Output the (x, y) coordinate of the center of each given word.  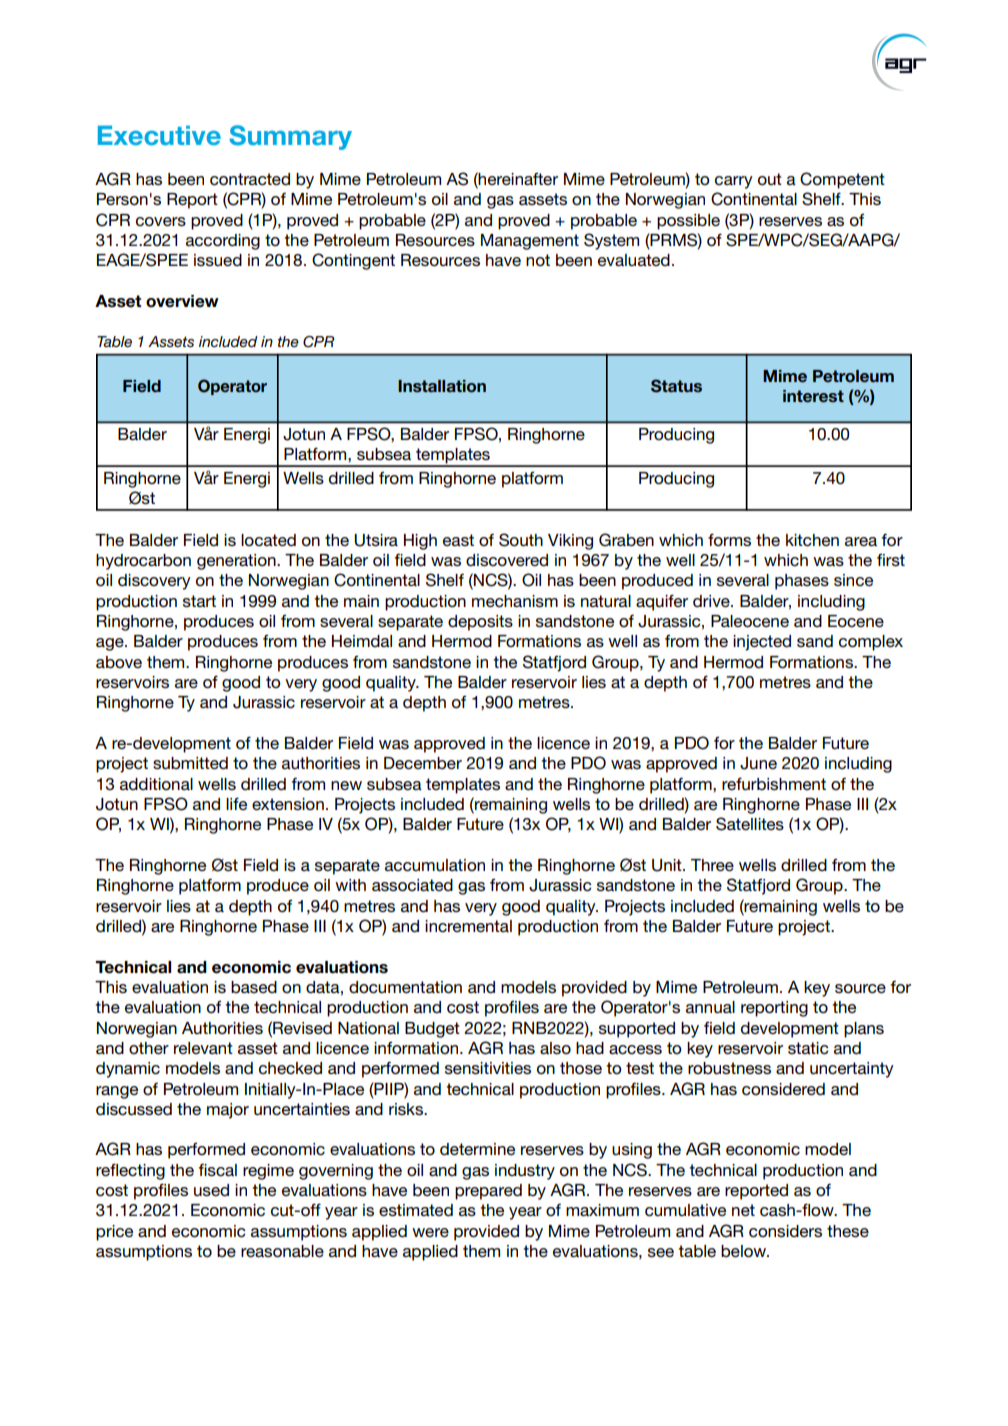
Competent (842, 180)
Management (530, 242)
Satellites (750, 824)
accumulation (435, 865)
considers (785, 1231)
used (211, 1190)
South (521, 540)
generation (237, 562)
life (236, 803)
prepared (488, 1192)
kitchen (812, 540)
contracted (250, 179)
